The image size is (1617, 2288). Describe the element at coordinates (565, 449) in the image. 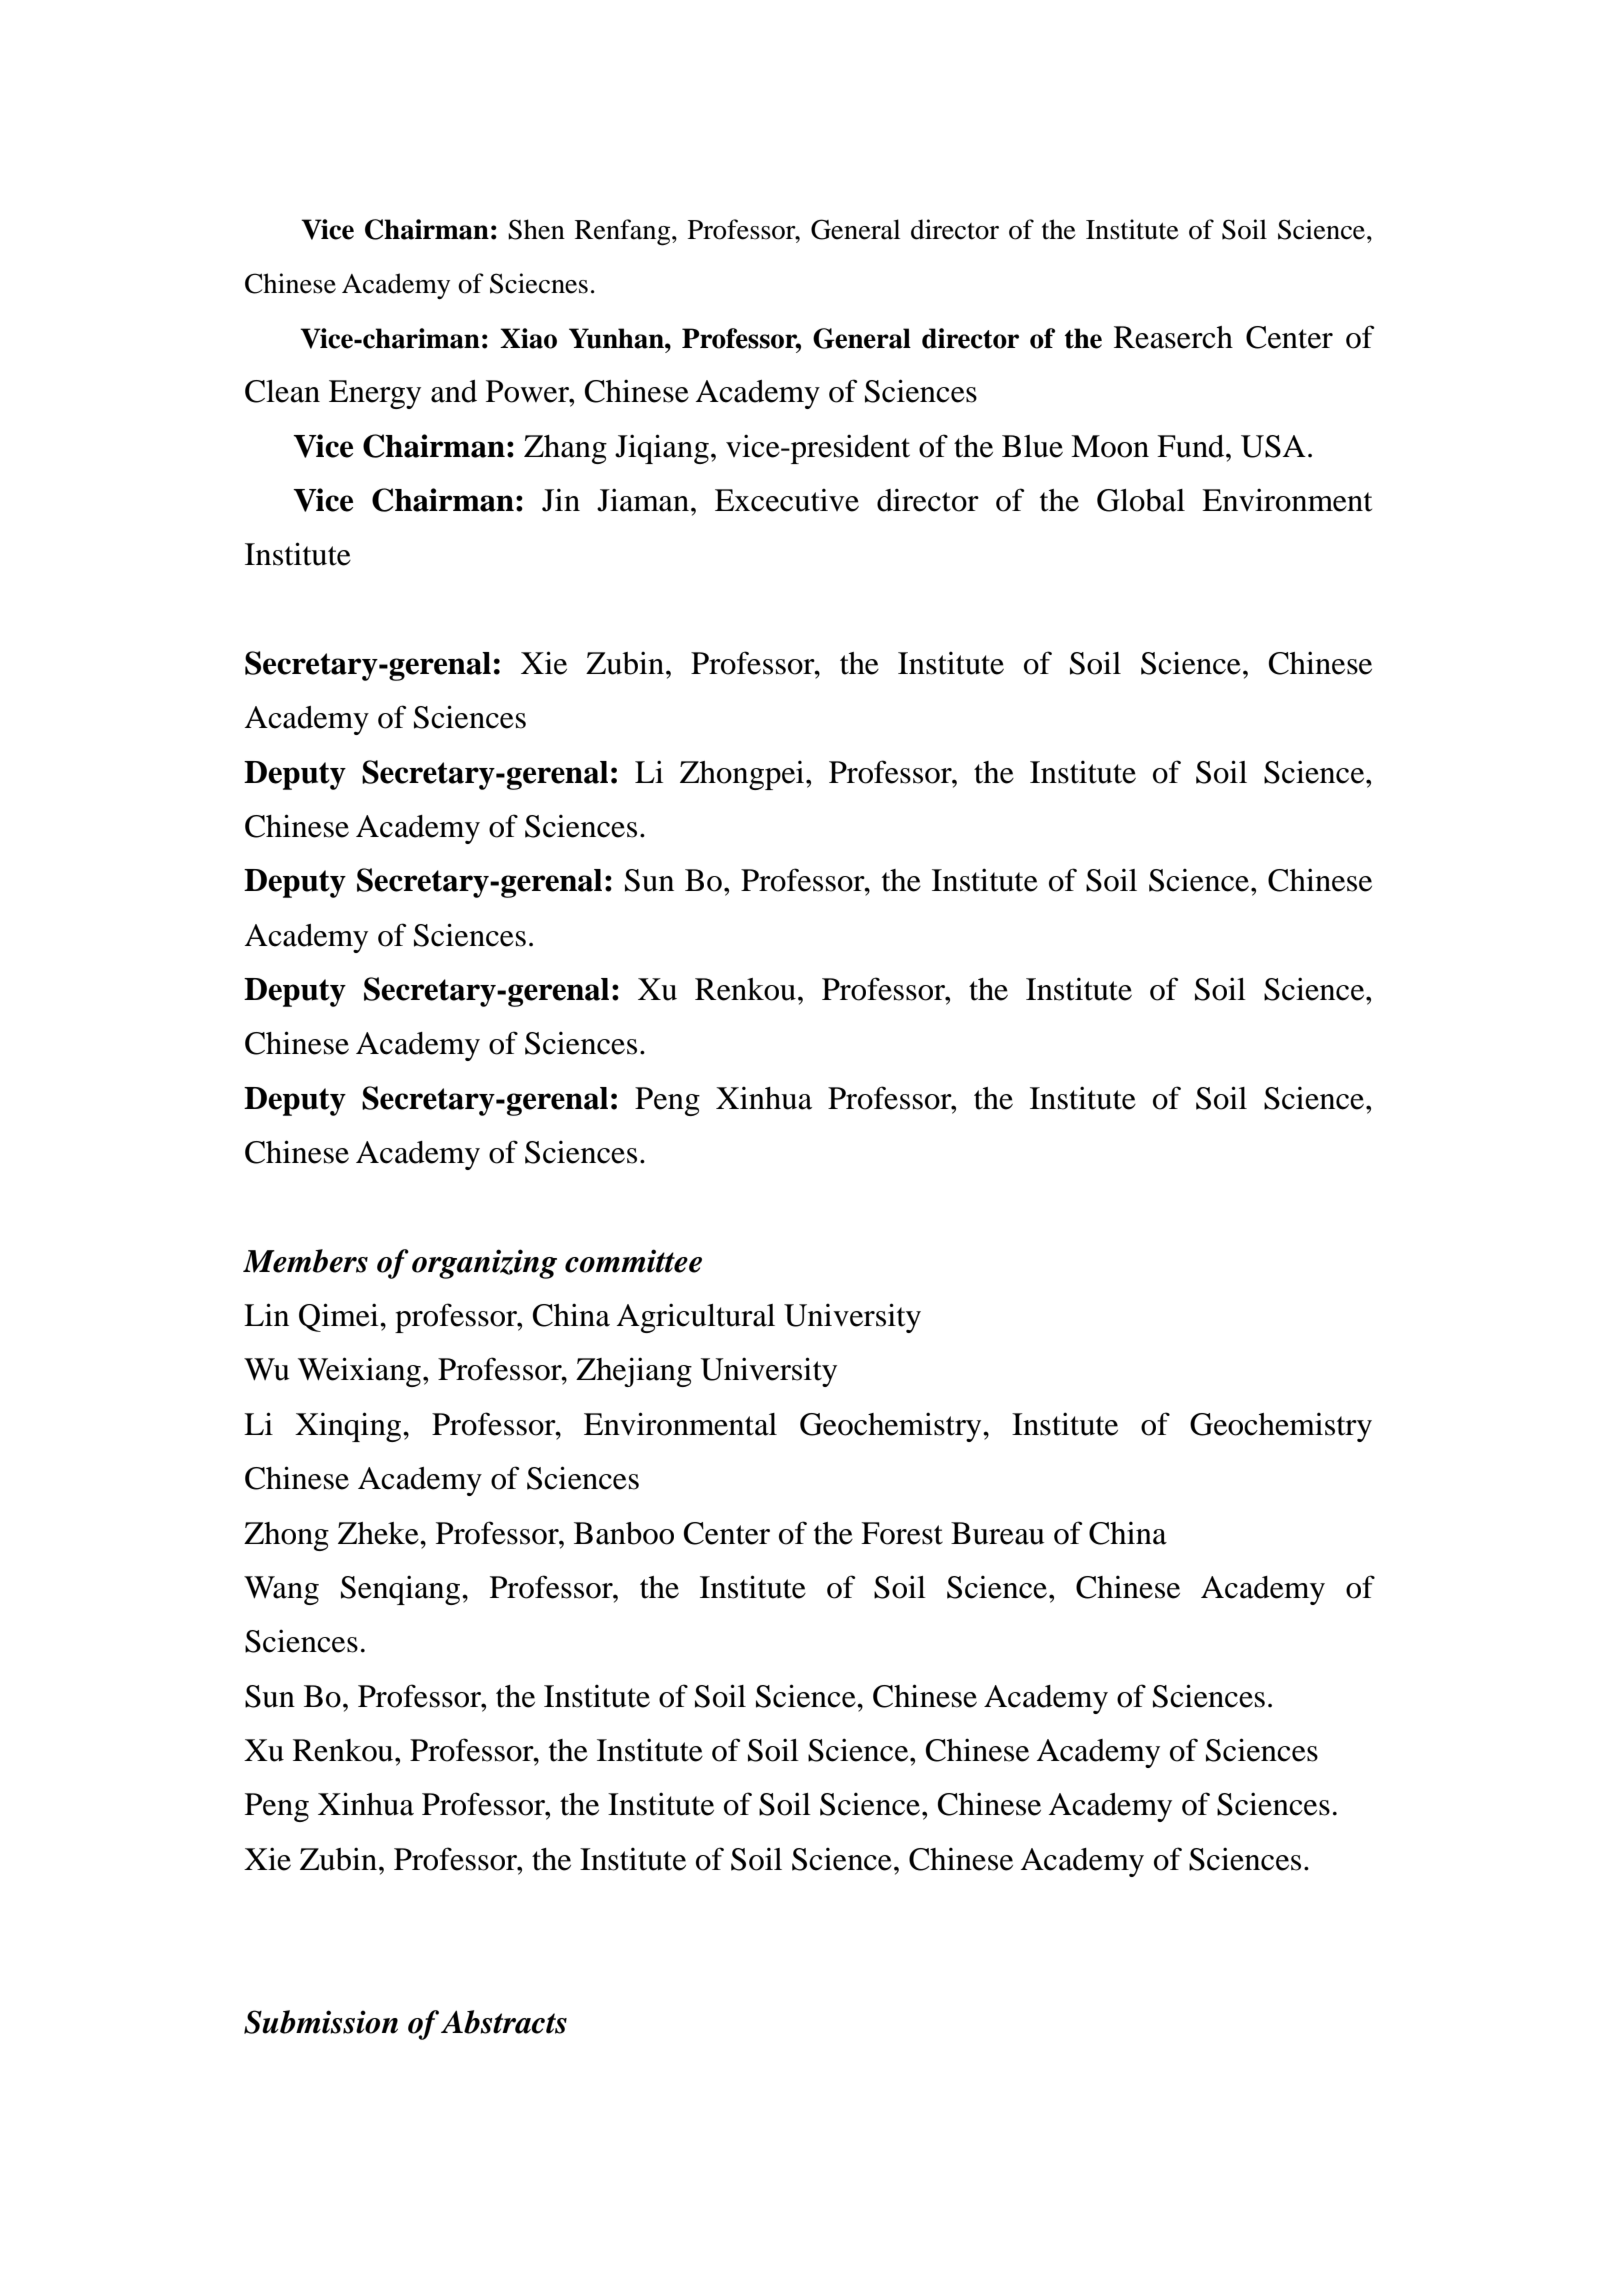

I see `Zhang` at that location.
